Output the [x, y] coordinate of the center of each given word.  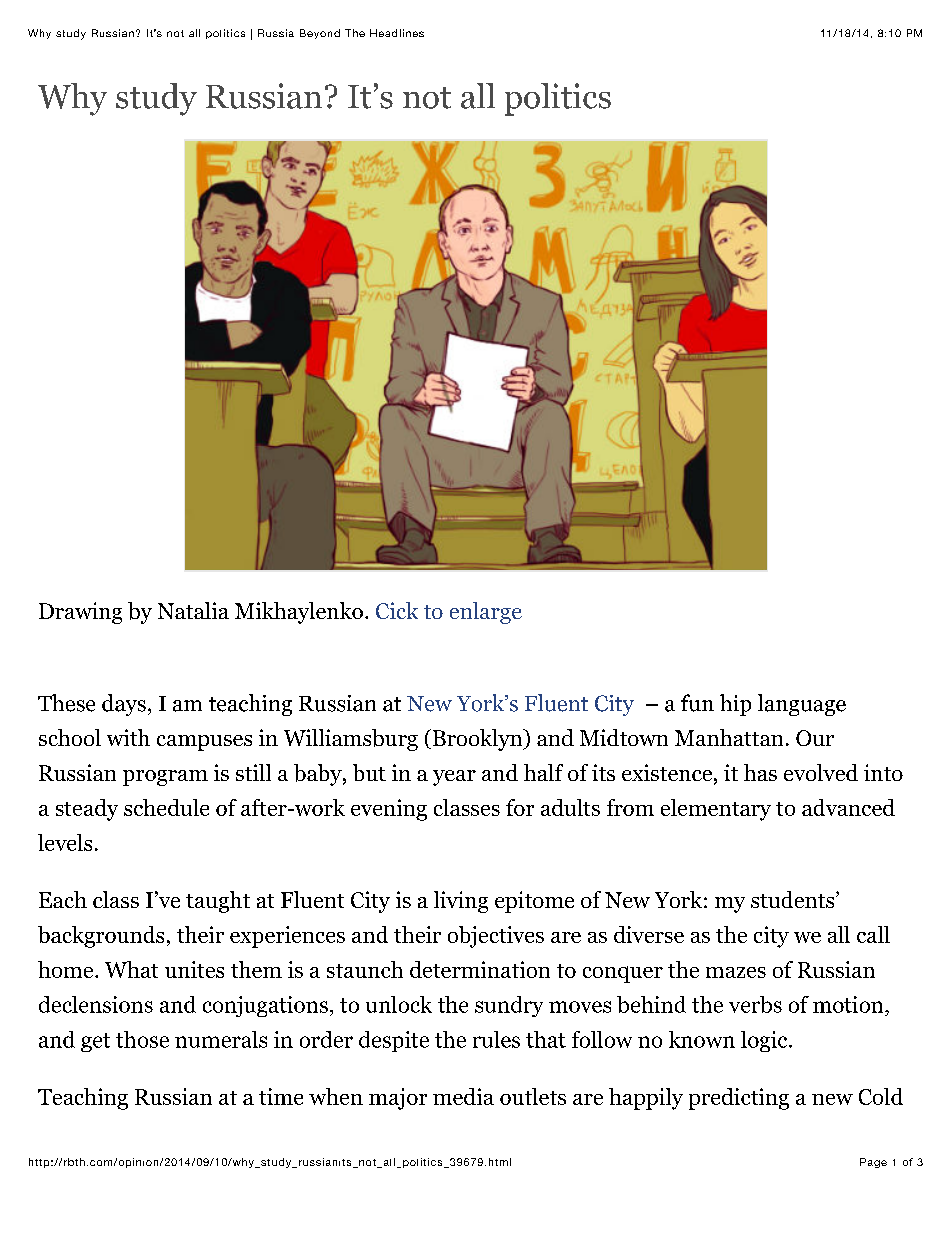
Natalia [193, 610]
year [454, 778]
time [281, 1096]
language [802, 705]
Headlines [397, 33]
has [760, 772]
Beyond [320, 34]
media [463, 1096]
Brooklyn [479, 740]
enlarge [486, 613]
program [165, 778]
